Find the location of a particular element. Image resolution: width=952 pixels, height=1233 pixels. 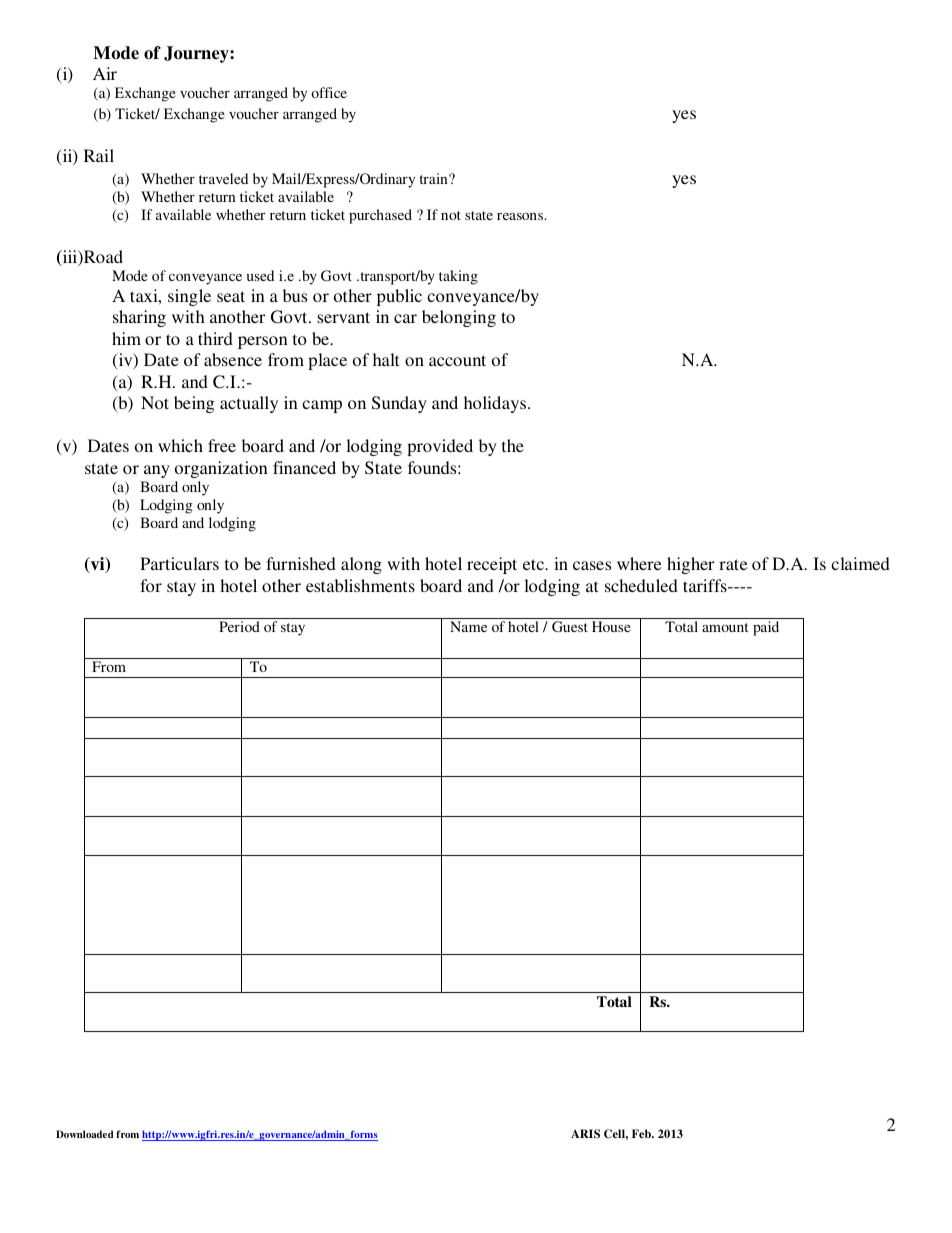

office is located at coordinates (329, 92).
